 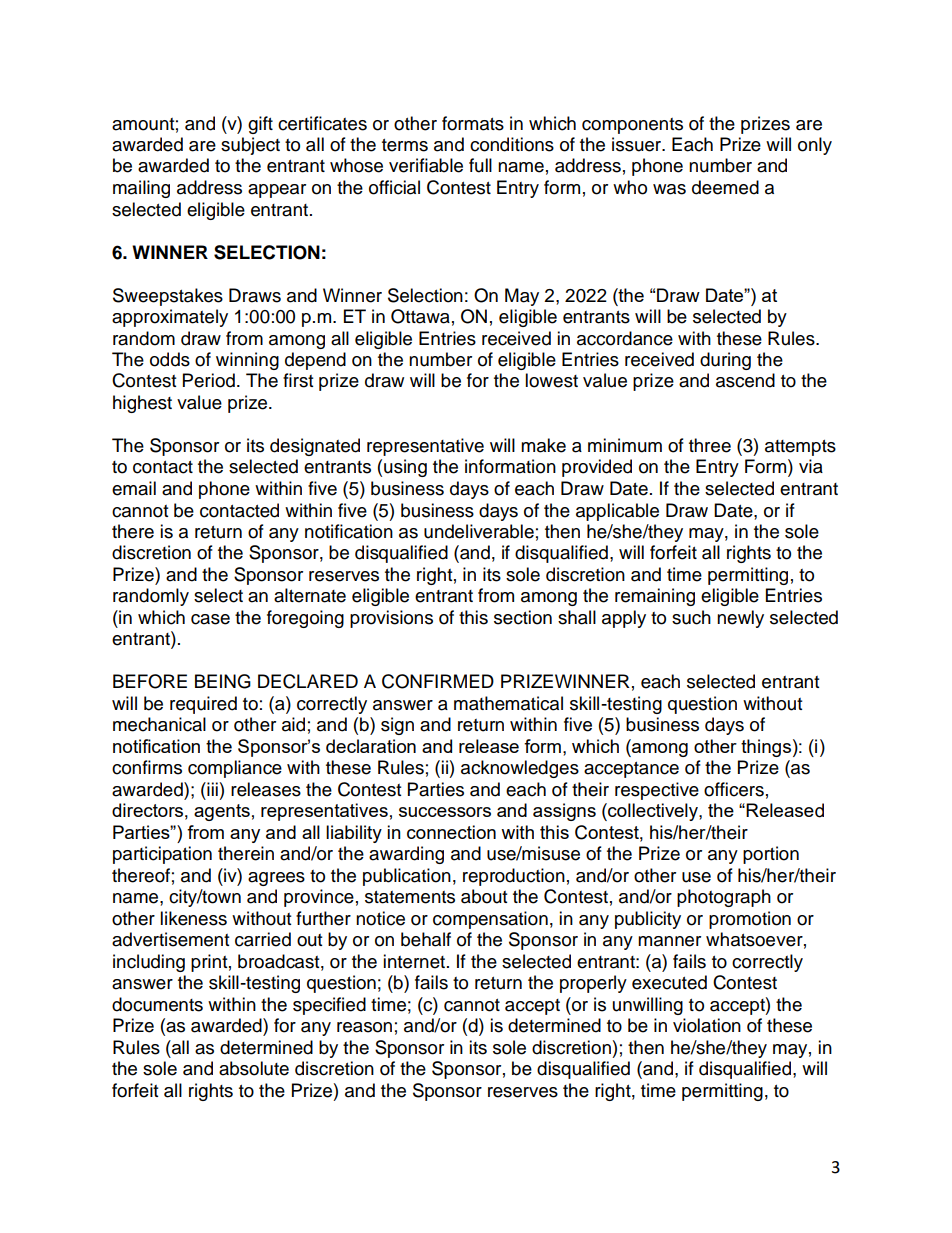 I want to click on highest, so click(x=142, y=404).
